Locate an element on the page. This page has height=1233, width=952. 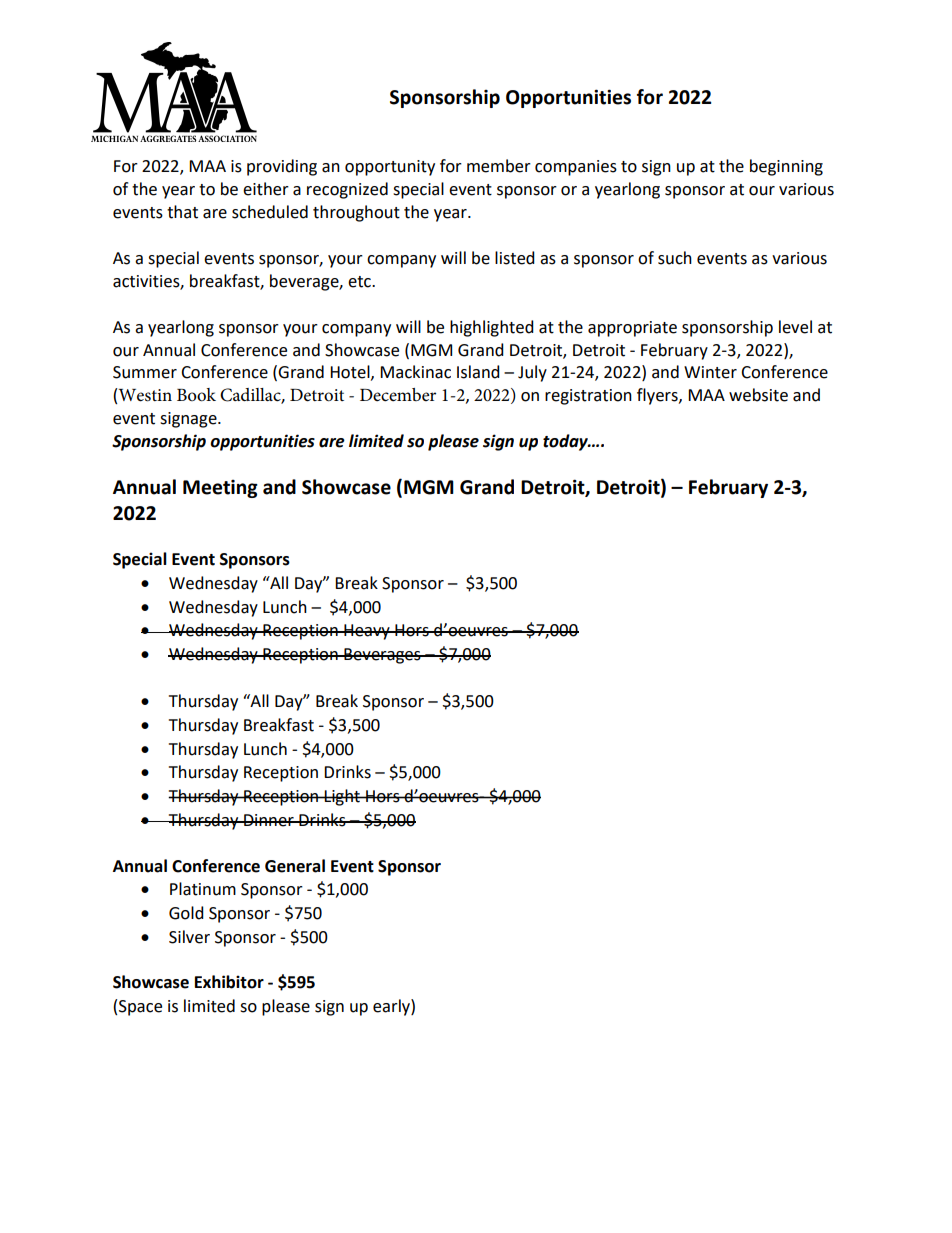
Dinner is located at coordinates (269, 820).
